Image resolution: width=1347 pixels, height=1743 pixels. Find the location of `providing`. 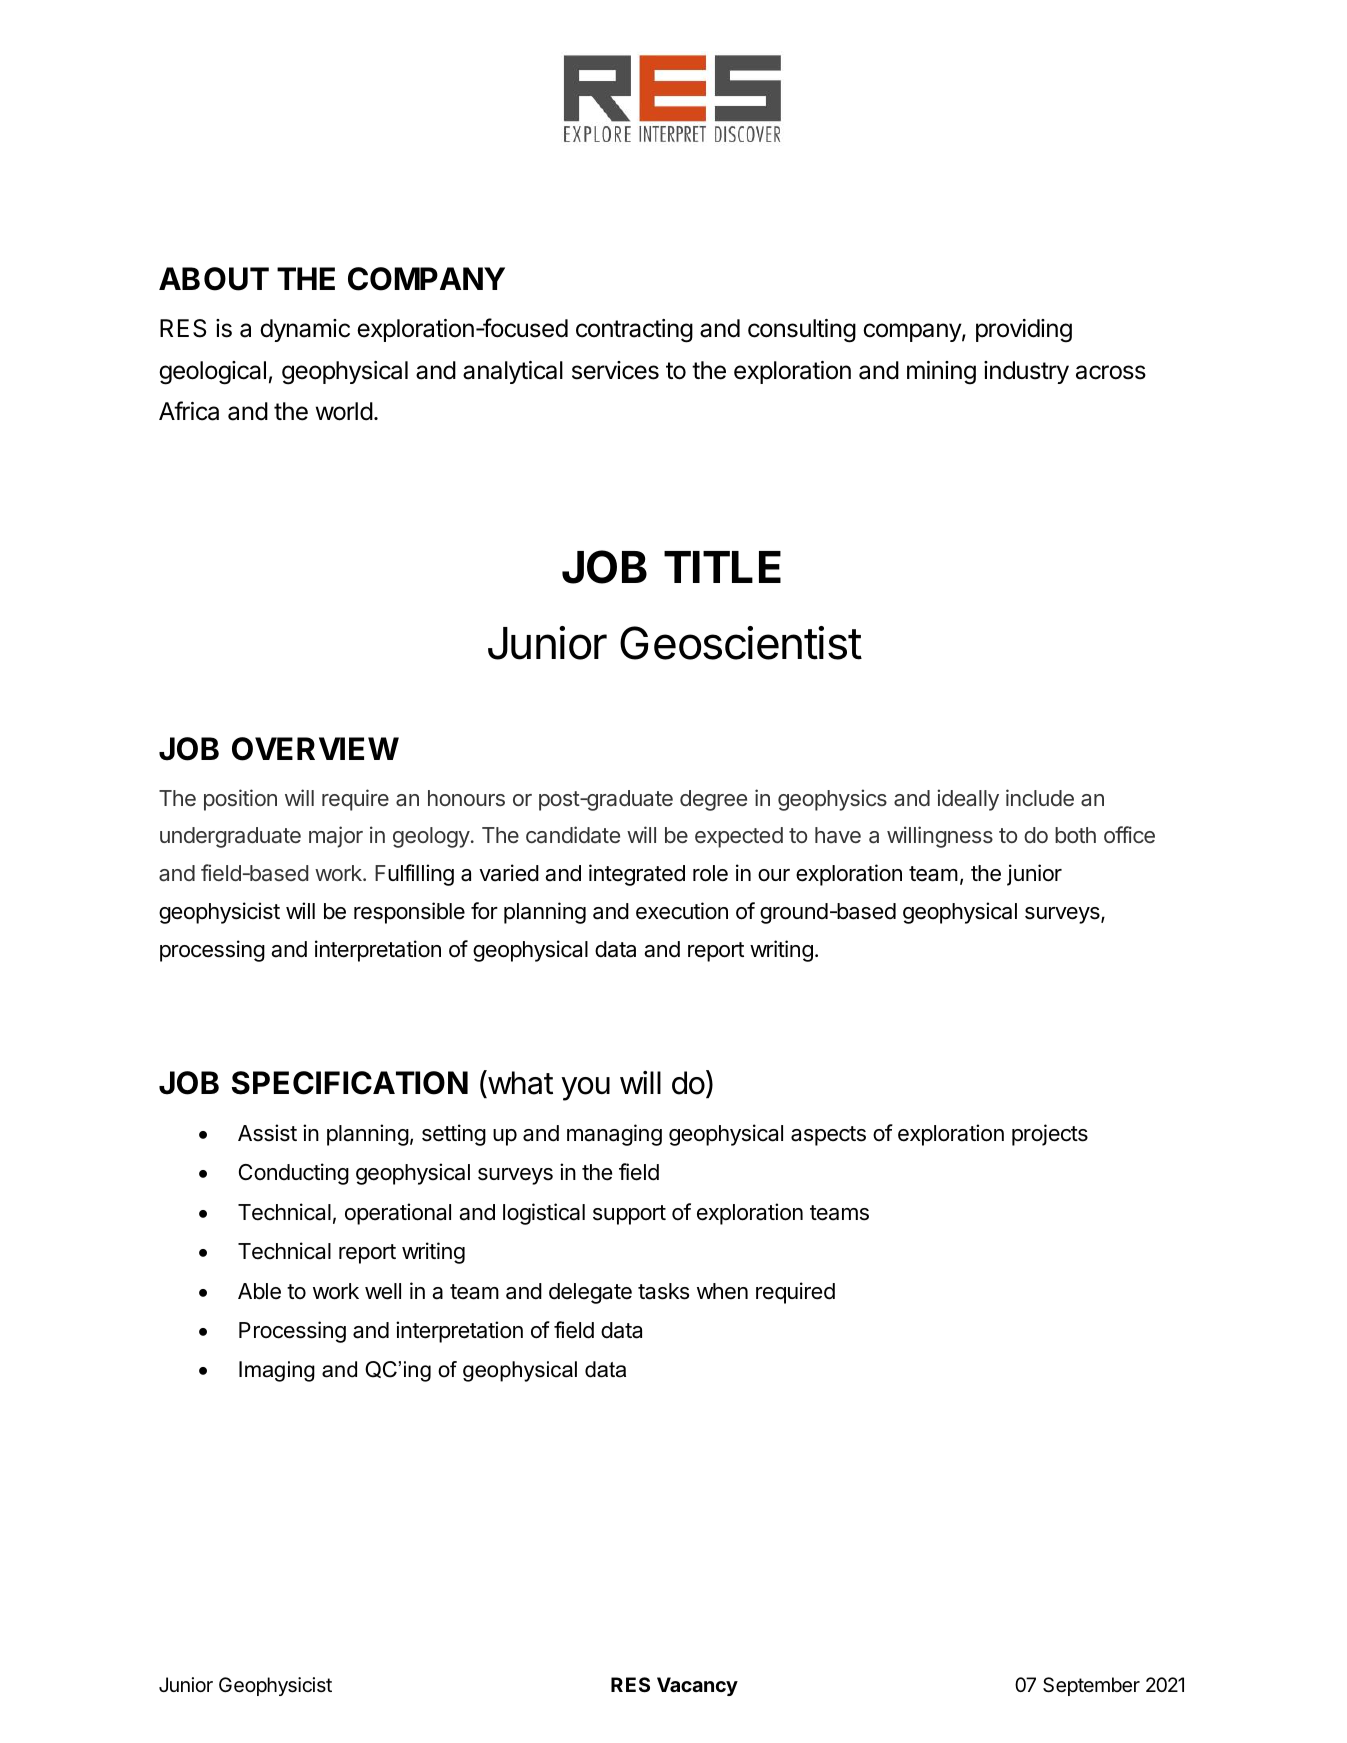

providing is located at coordinates (1024, 331).
